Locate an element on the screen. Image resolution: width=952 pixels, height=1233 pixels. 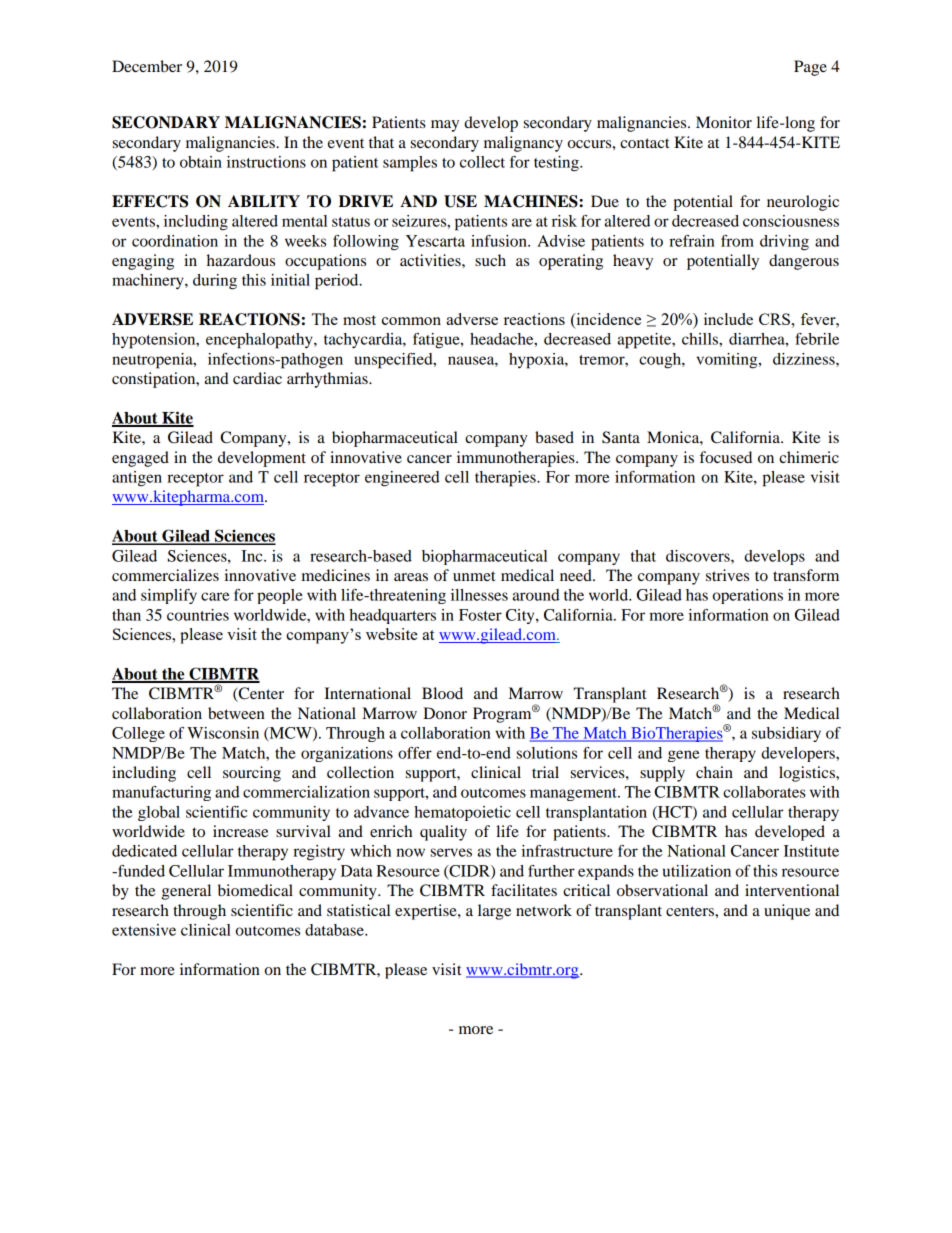
such is located at coordinates (490, 260).
